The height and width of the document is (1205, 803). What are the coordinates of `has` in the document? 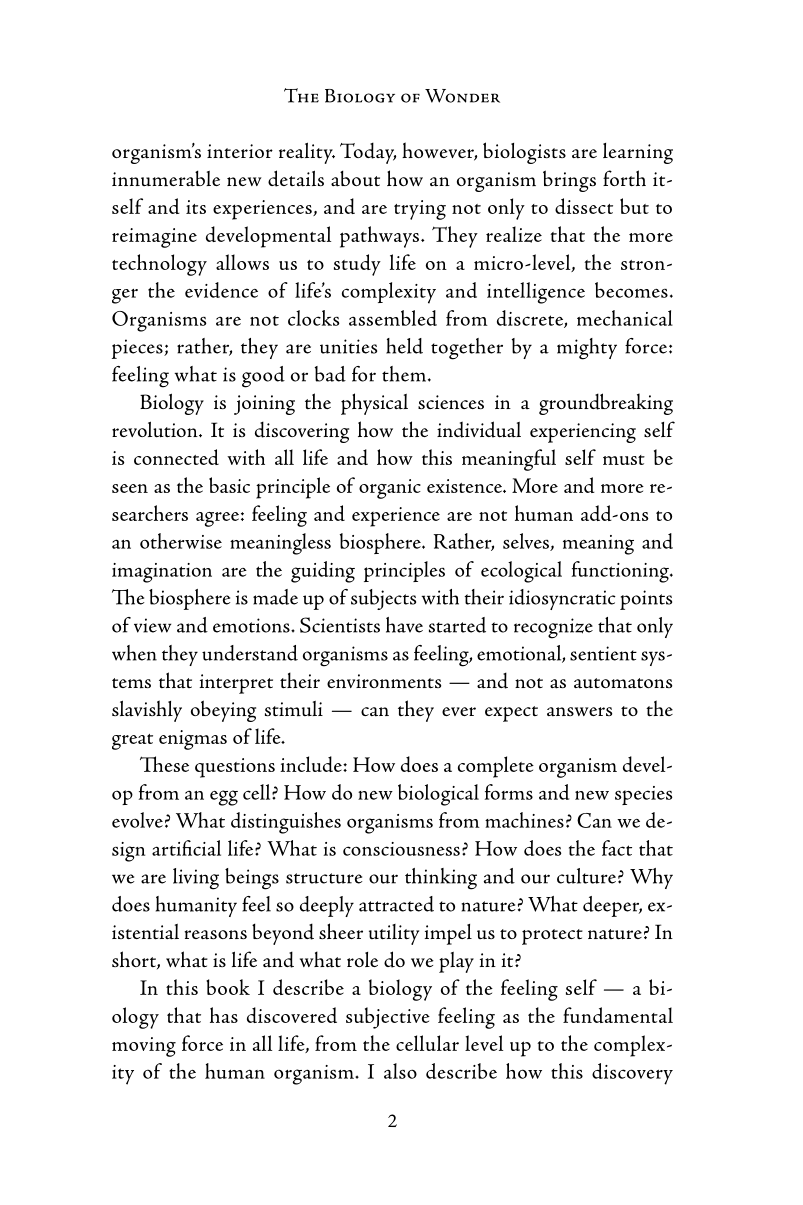 It's located at (224, 1015).
